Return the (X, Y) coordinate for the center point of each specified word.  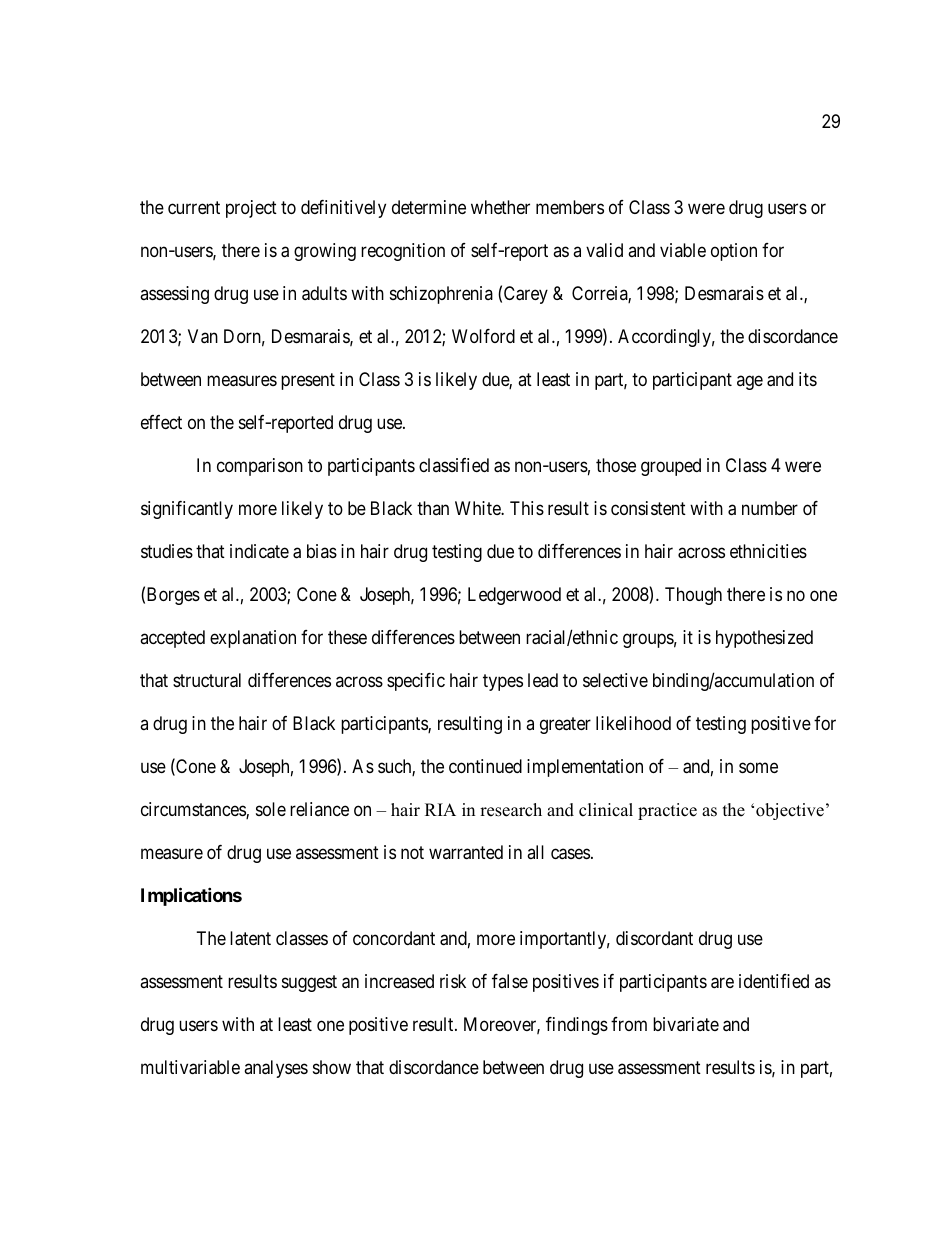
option (734, 252)
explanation (253, 639)
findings (577, 1026)
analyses (276, 1069)
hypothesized (764, 639)
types (503, 682)
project (251, 209)
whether (500, 207)
